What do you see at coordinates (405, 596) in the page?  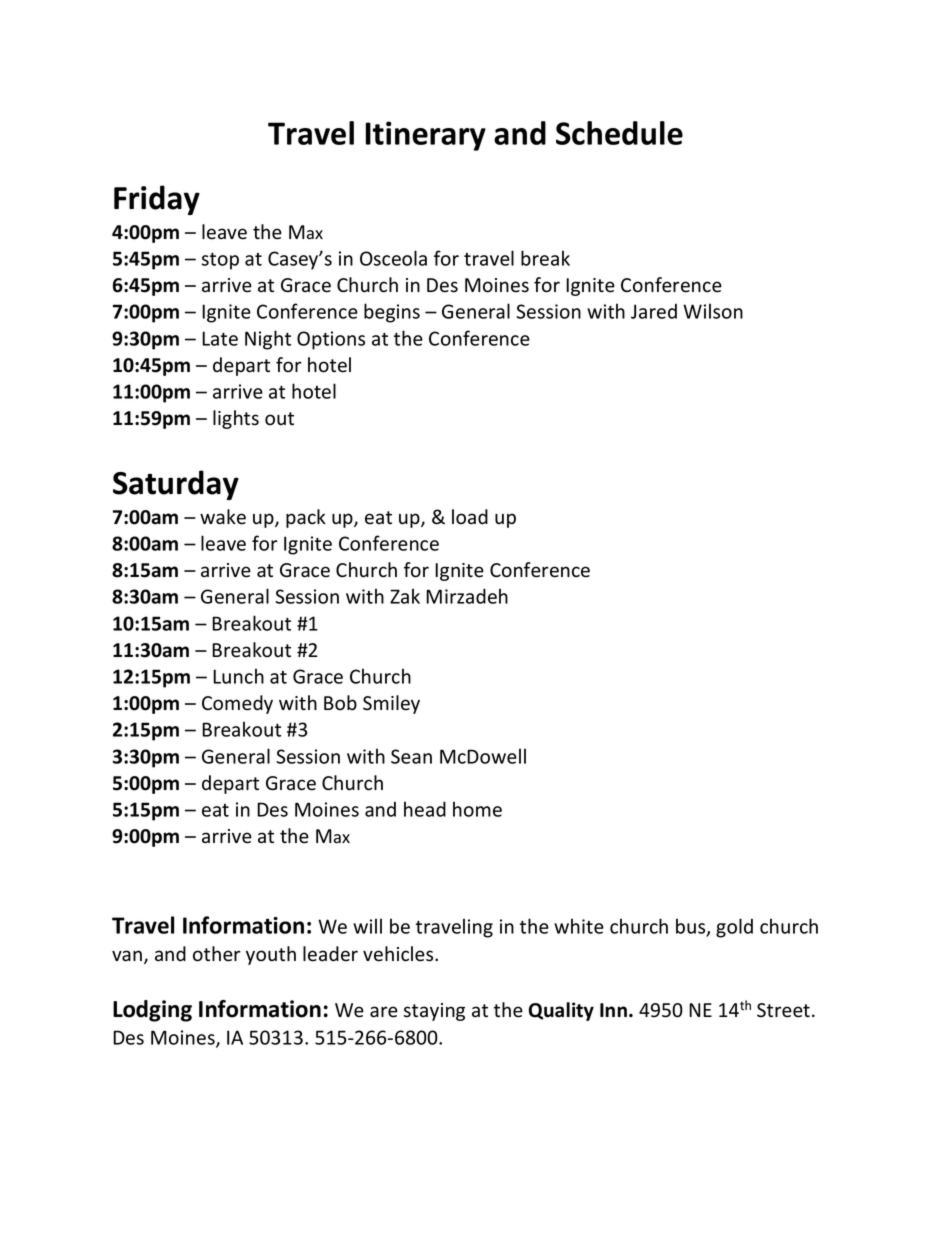 I see `Zak` at bounding box center [405, 596].
